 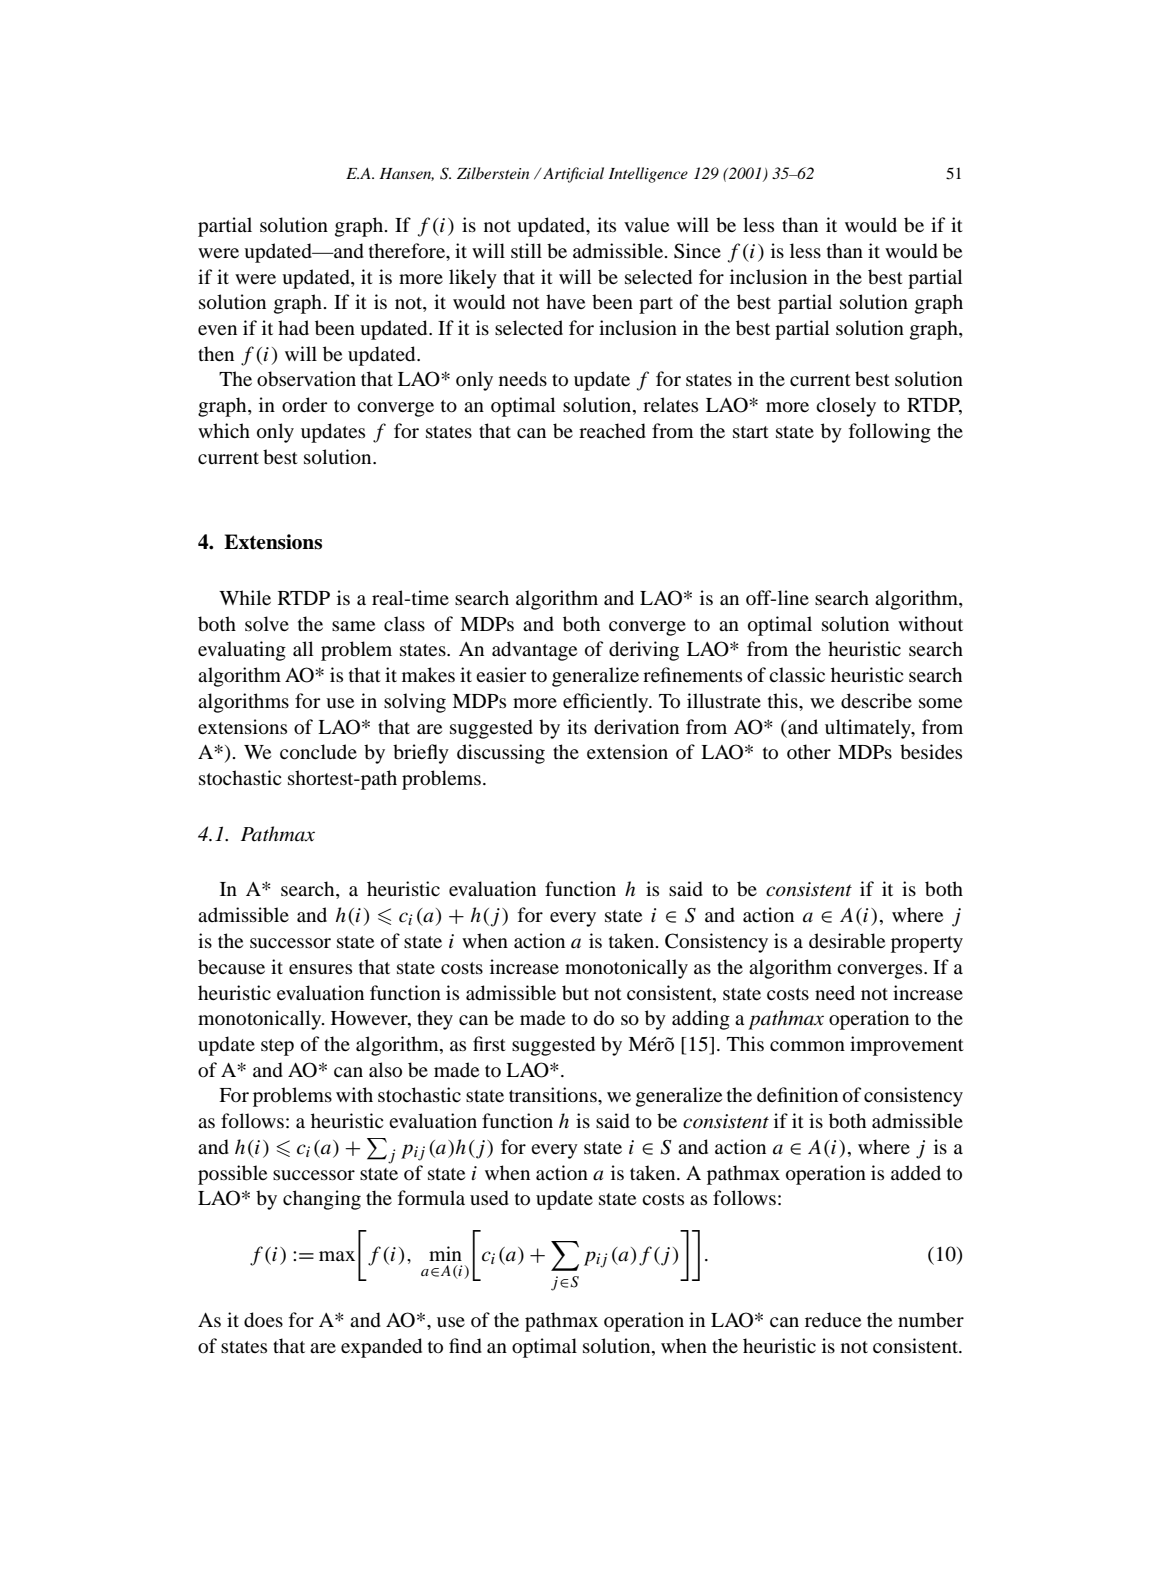 I want to click on therefore, so click(x=408, y=251).
